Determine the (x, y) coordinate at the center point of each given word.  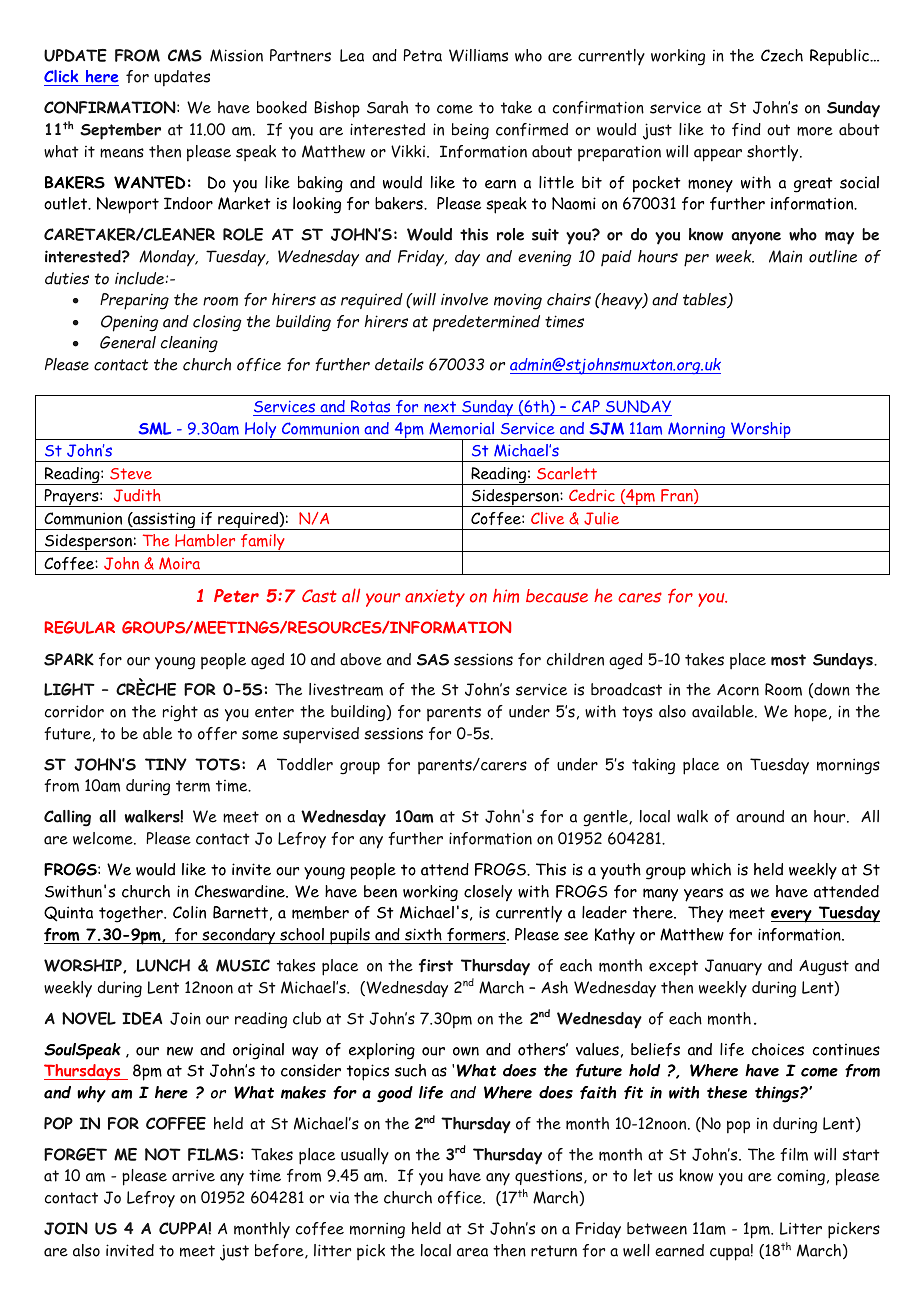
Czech (782, 55)
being (470, 131)
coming (801, 1177)
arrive (193, 1175)
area (472, 1252)
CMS (185, 55)
